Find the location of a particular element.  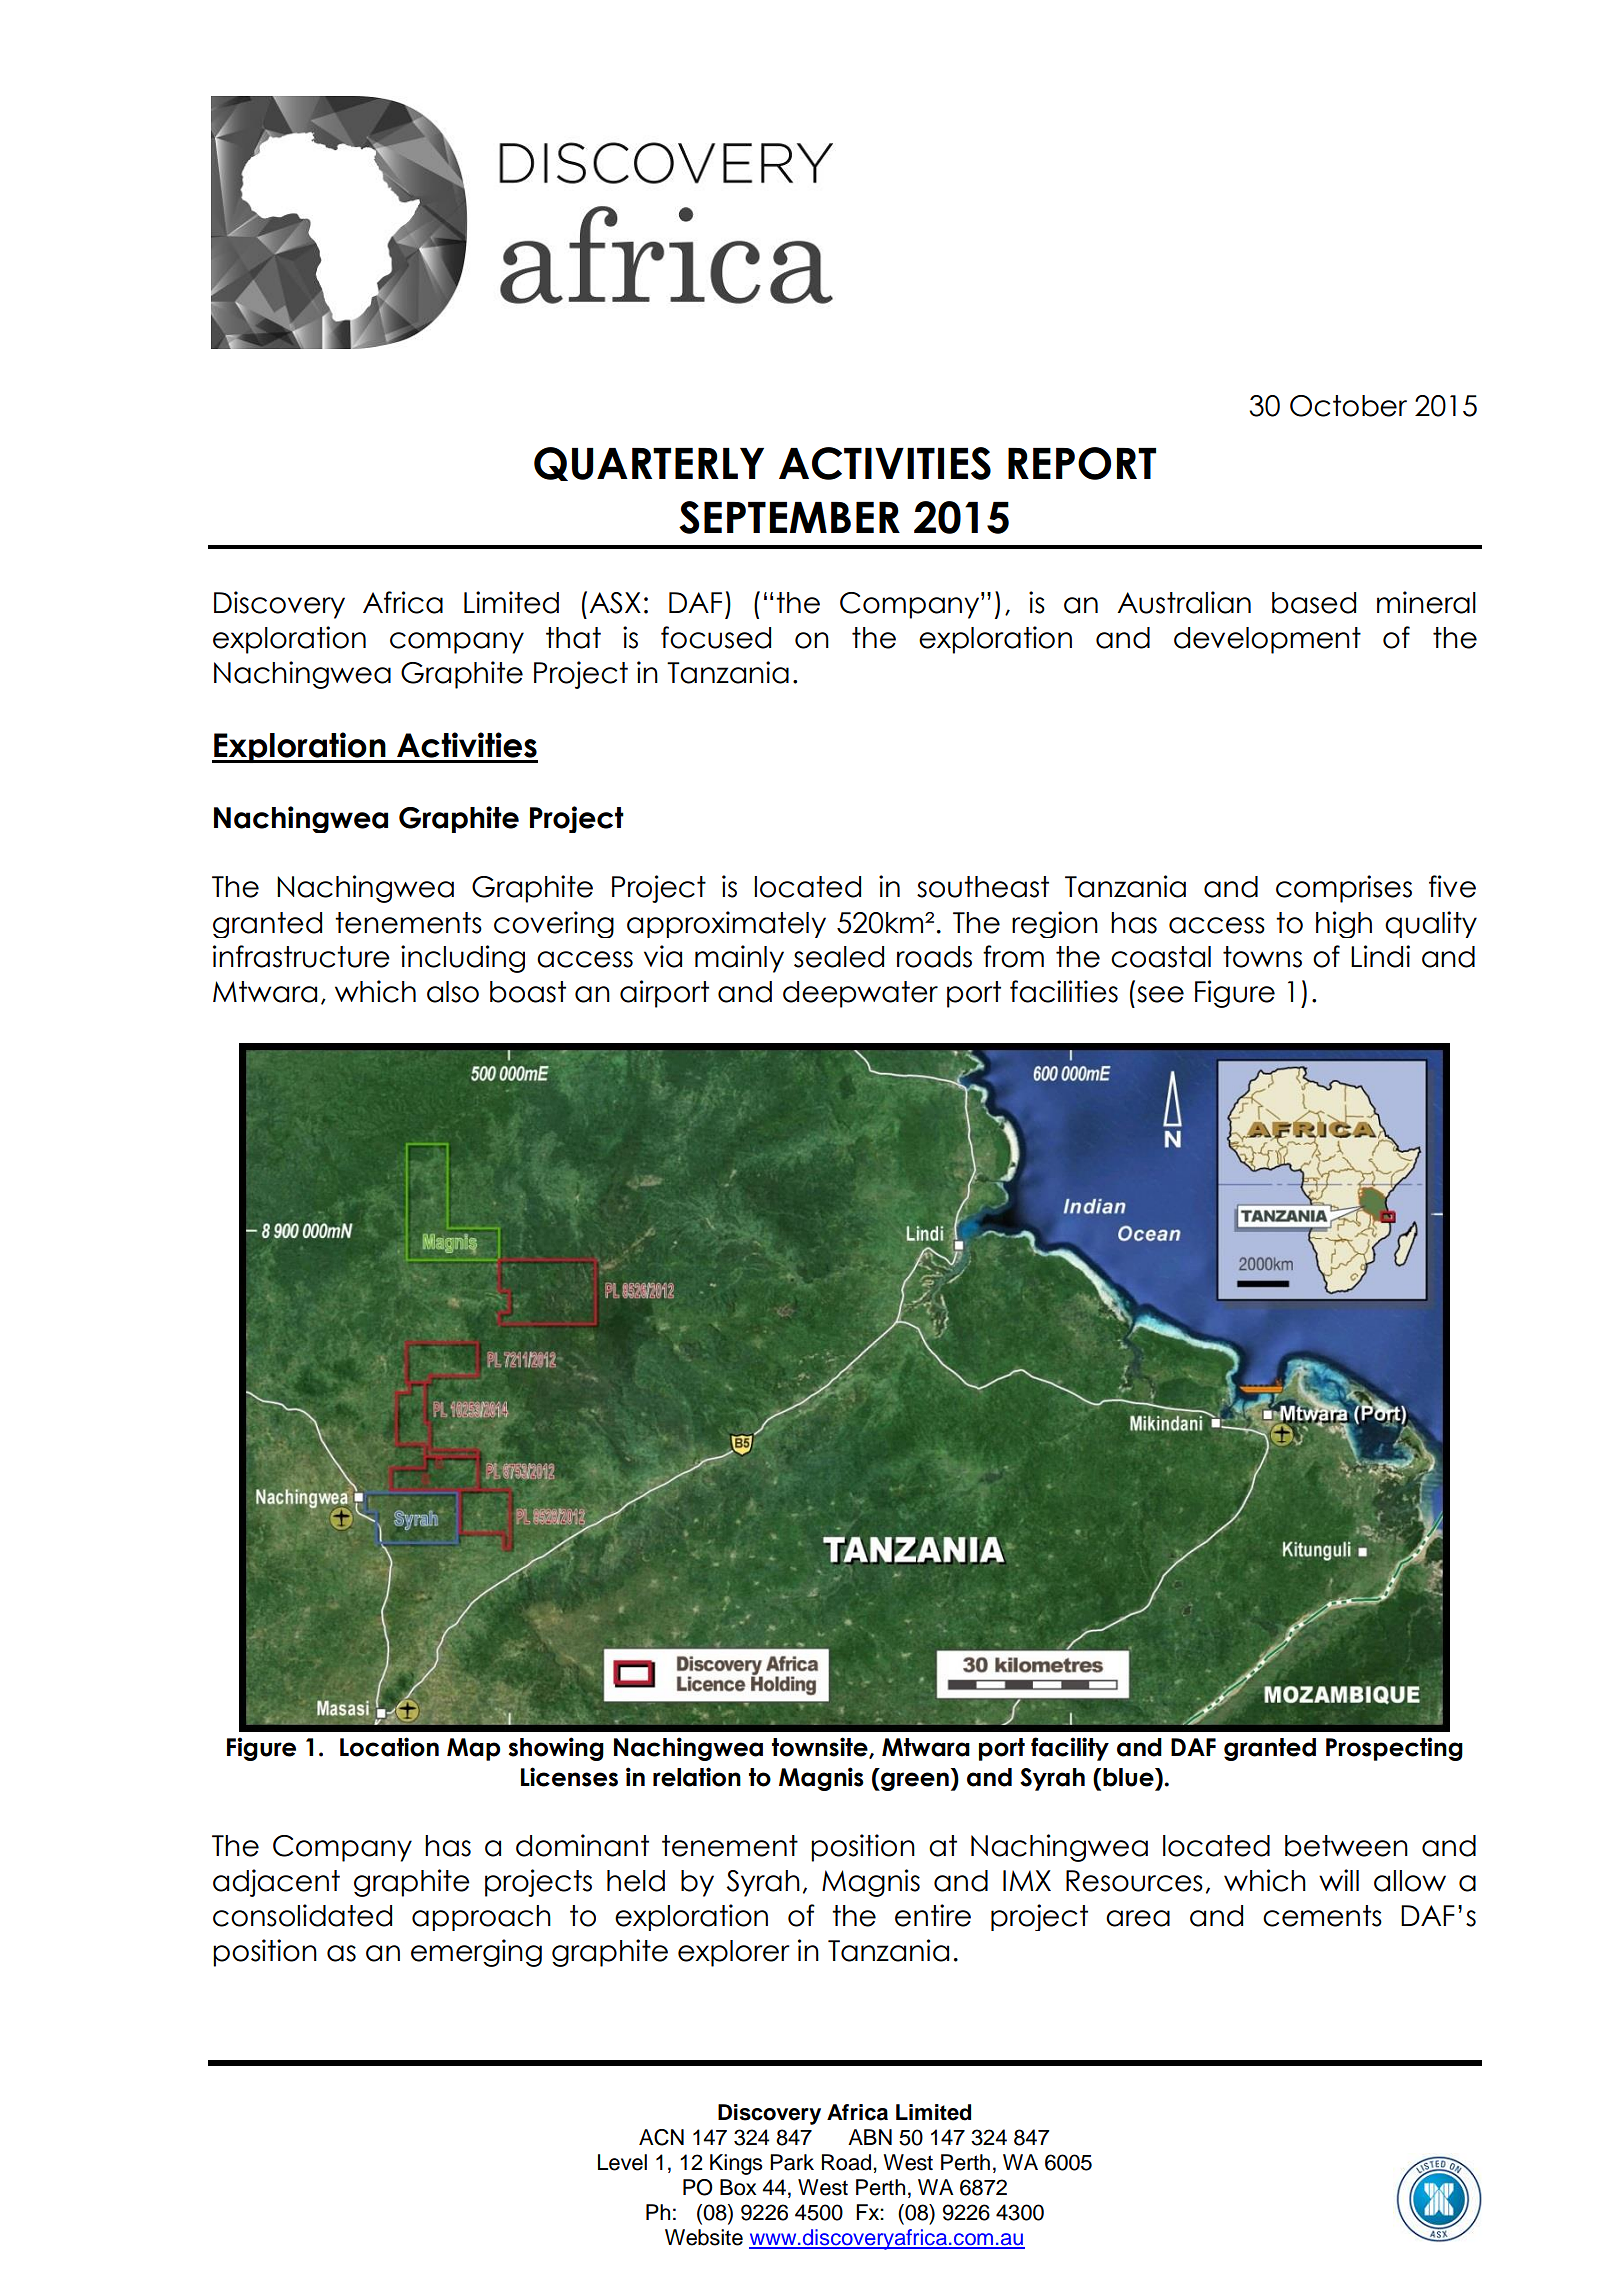

SEPTEMBER is located at coordinates (789, 517).
